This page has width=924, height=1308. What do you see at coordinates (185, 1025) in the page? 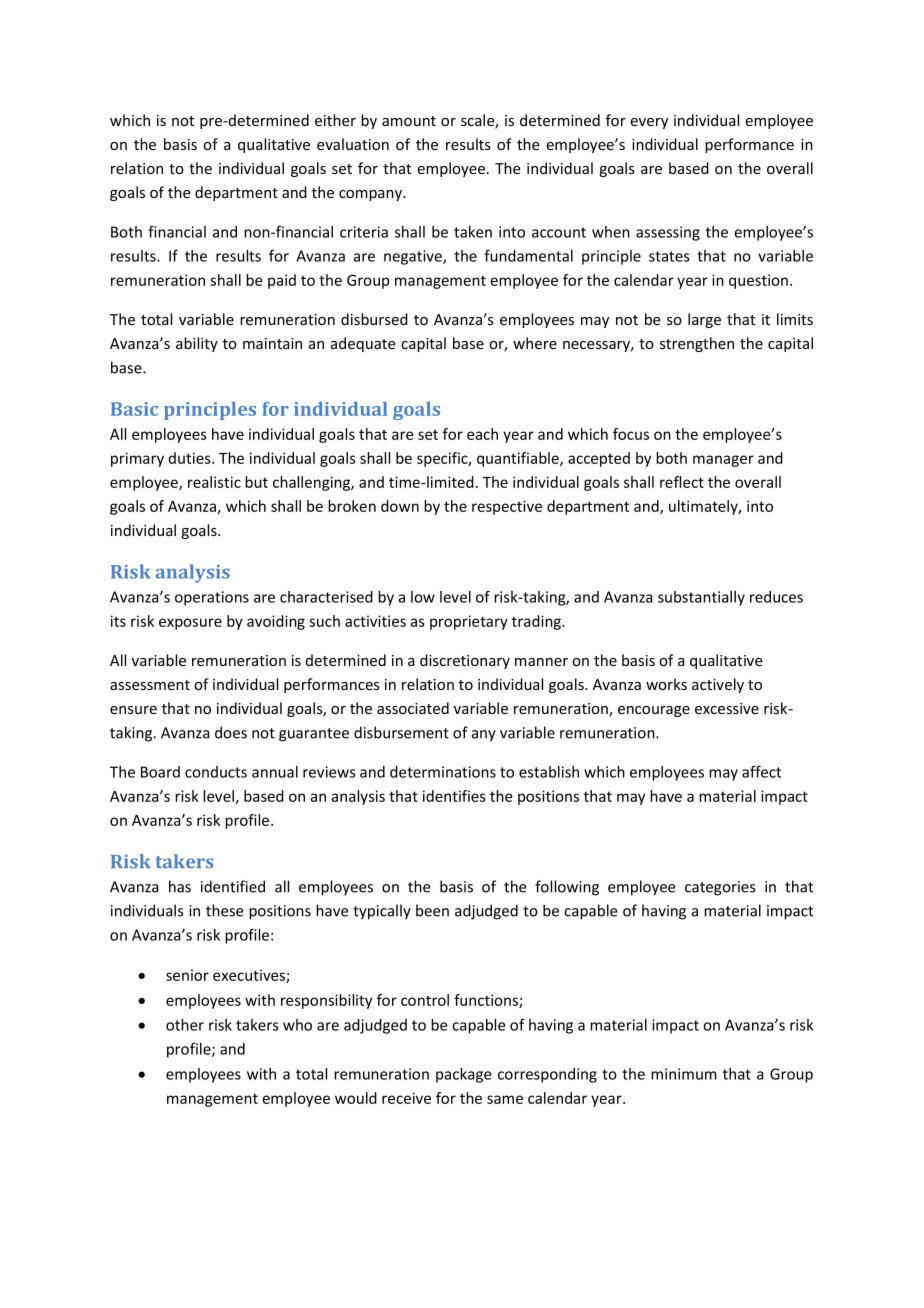
I see `other` at bounding box center [185, 1025].
